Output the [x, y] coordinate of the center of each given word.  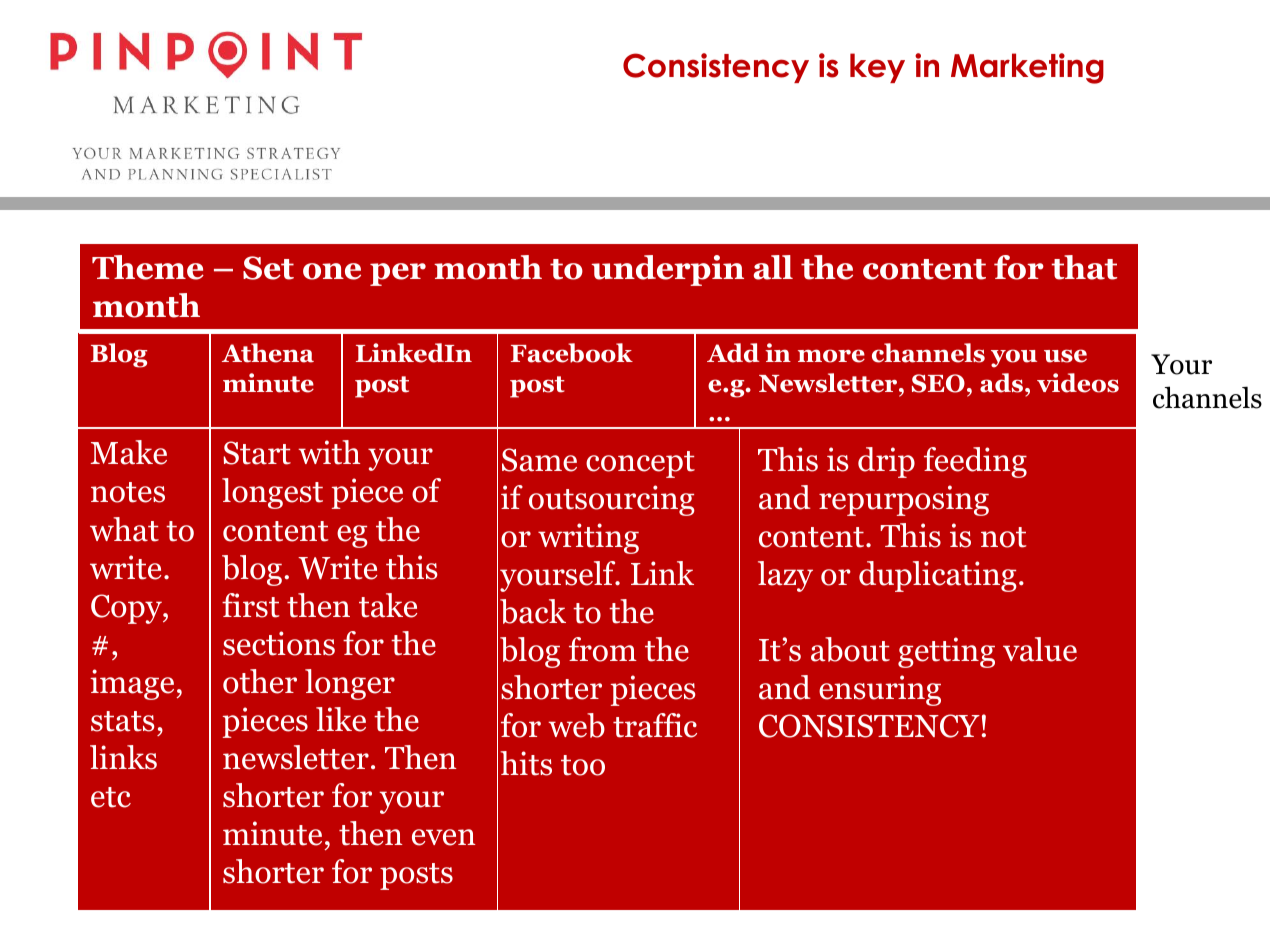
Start [257, 453]
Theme [148, 267]
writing [588, 538]
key [877, 68]
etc [111, 797]
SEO [938, 383]
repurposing [904, 500]
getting [946, 652]
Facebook [572, 353]
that [1084, 267]
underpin [667, 270]
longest [272, 493]
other [260, 681]
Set [268, 268]
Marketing [1027, 68]
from [603, 649]
